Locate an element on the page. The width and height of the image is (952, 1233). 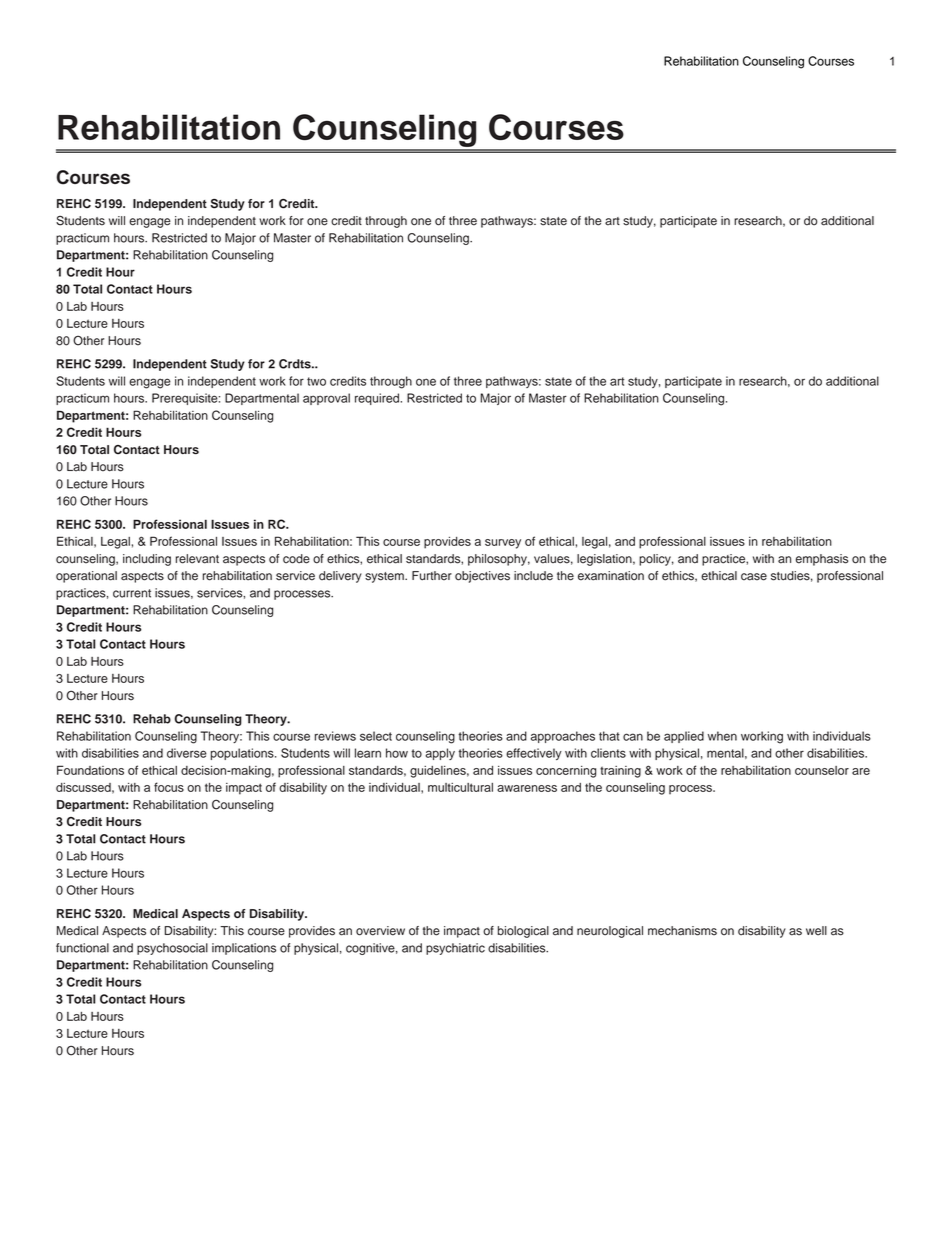
focus is located at coordinates (169, 787).
